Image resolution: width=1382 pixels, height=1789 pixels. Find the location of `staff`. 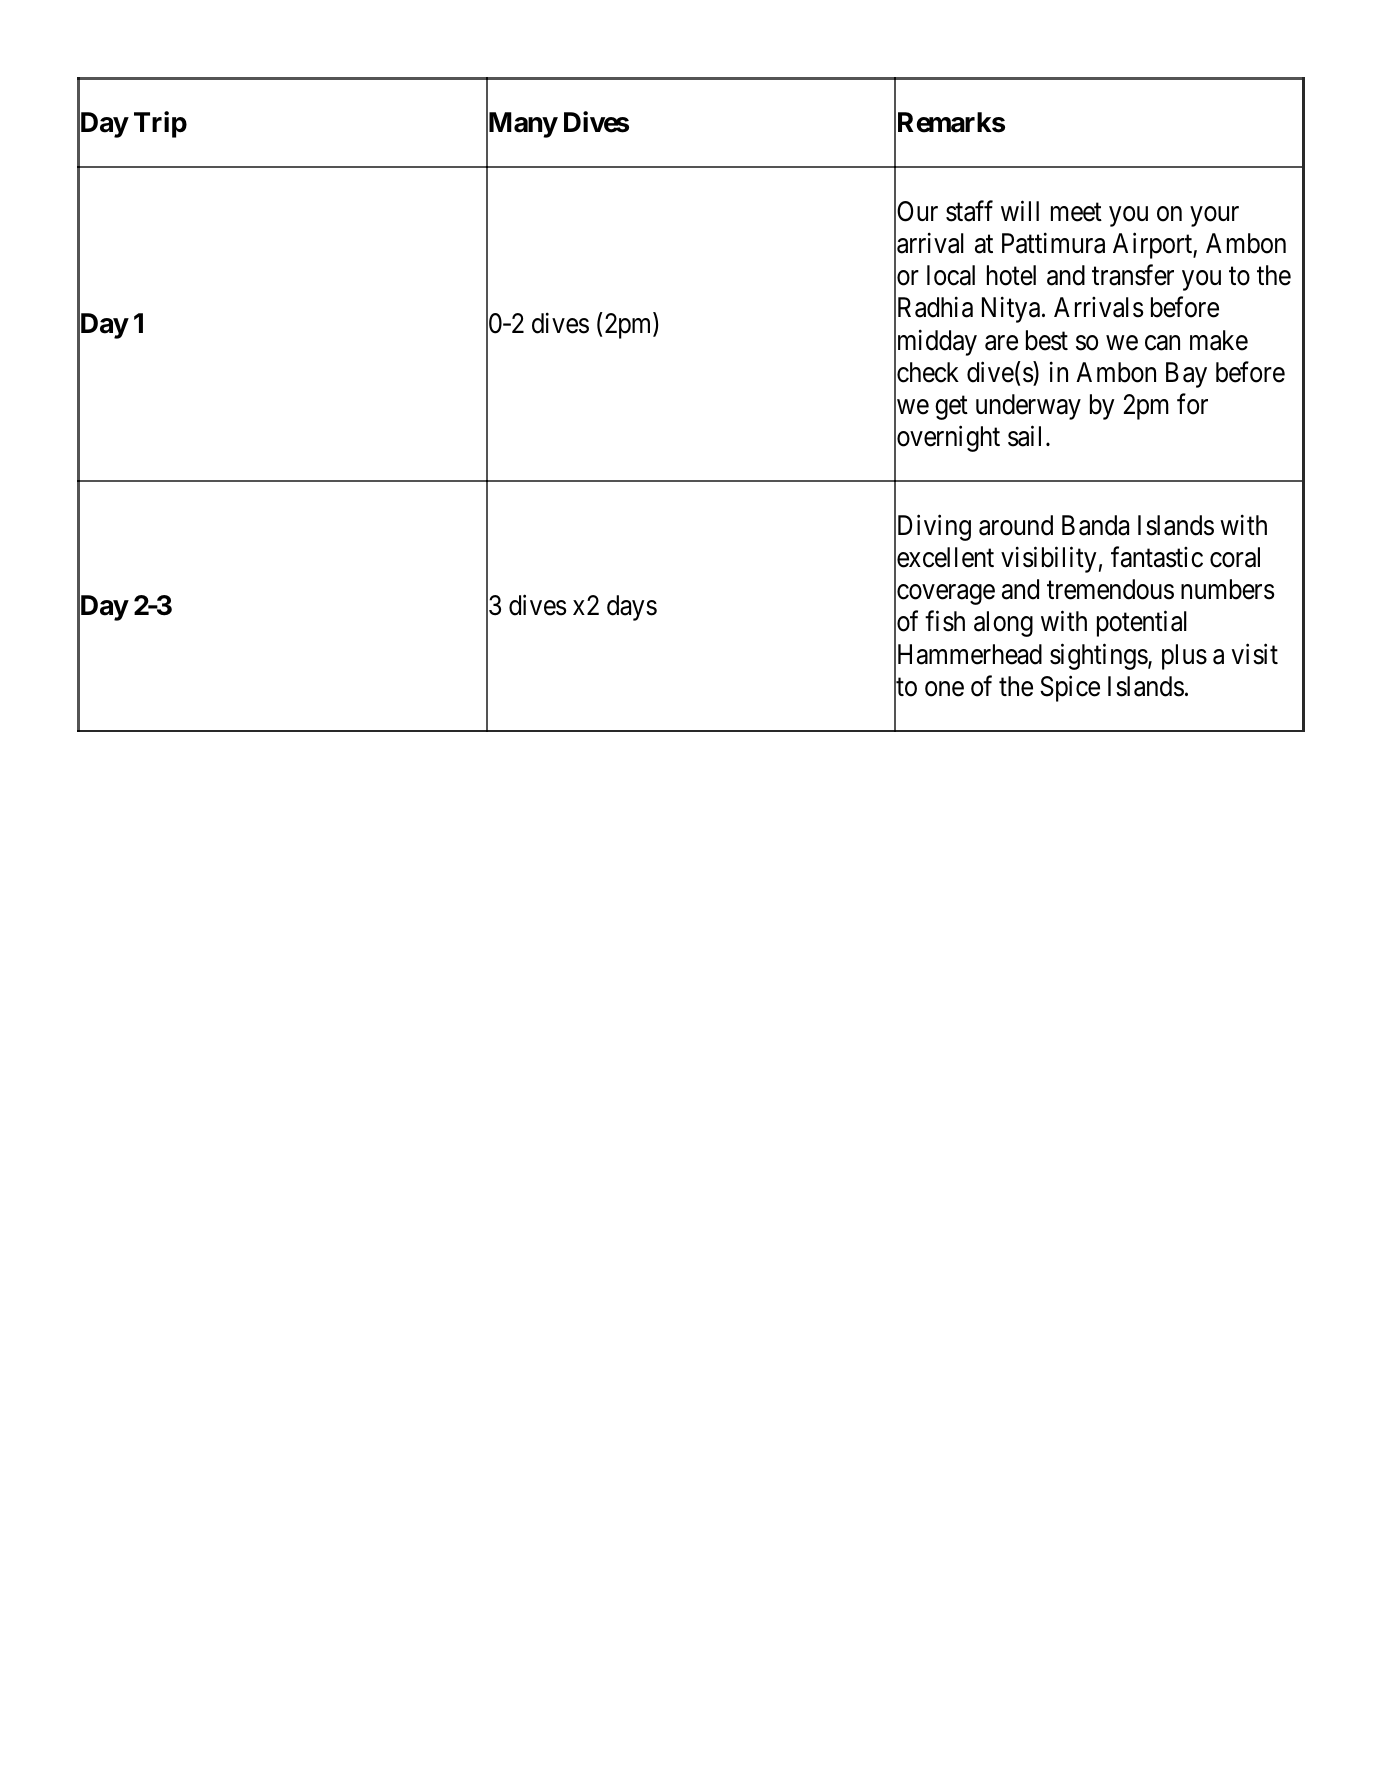

staff is located at coordinates (969, 211).
